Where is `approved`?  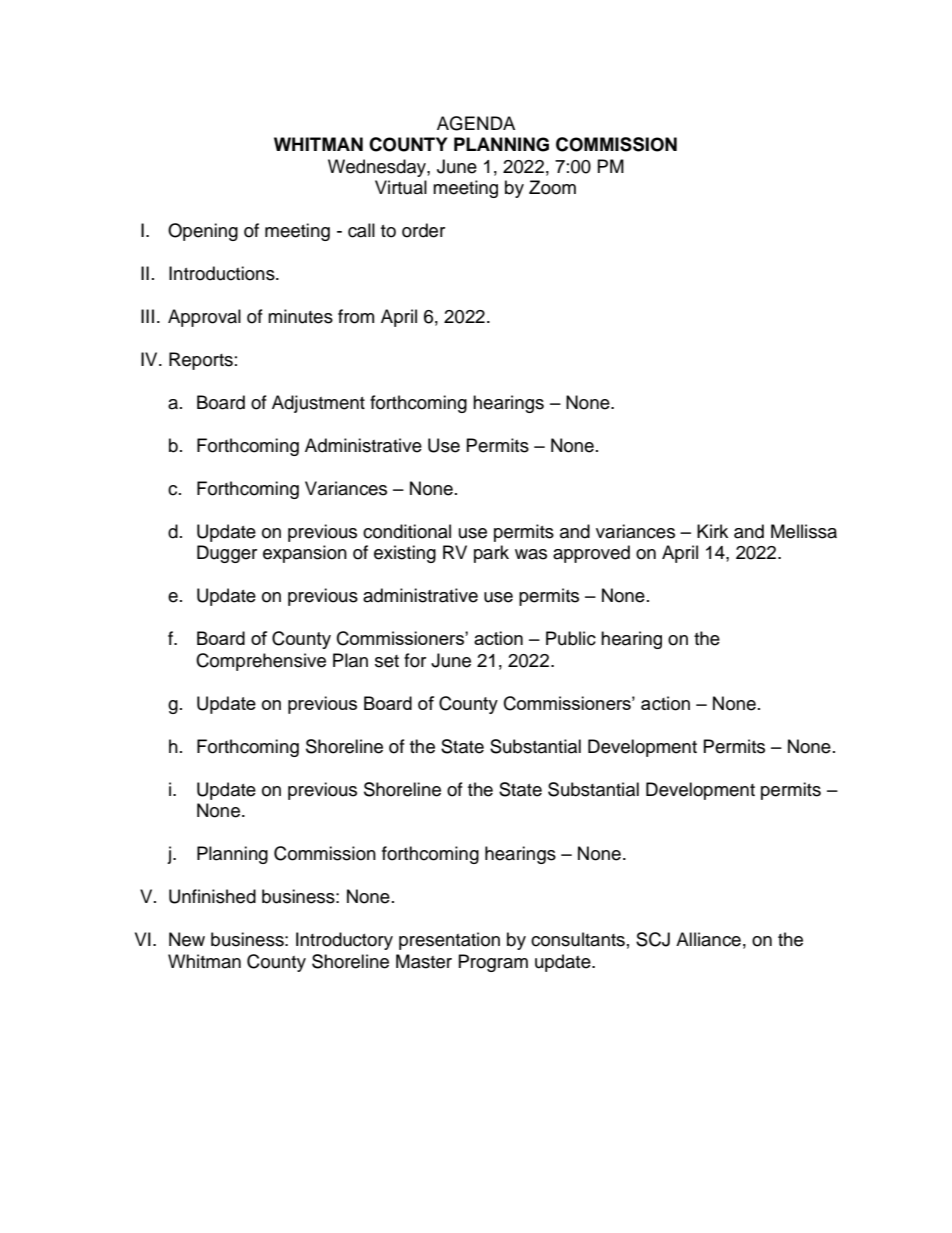 approved is located at coordinates (591, 554).
